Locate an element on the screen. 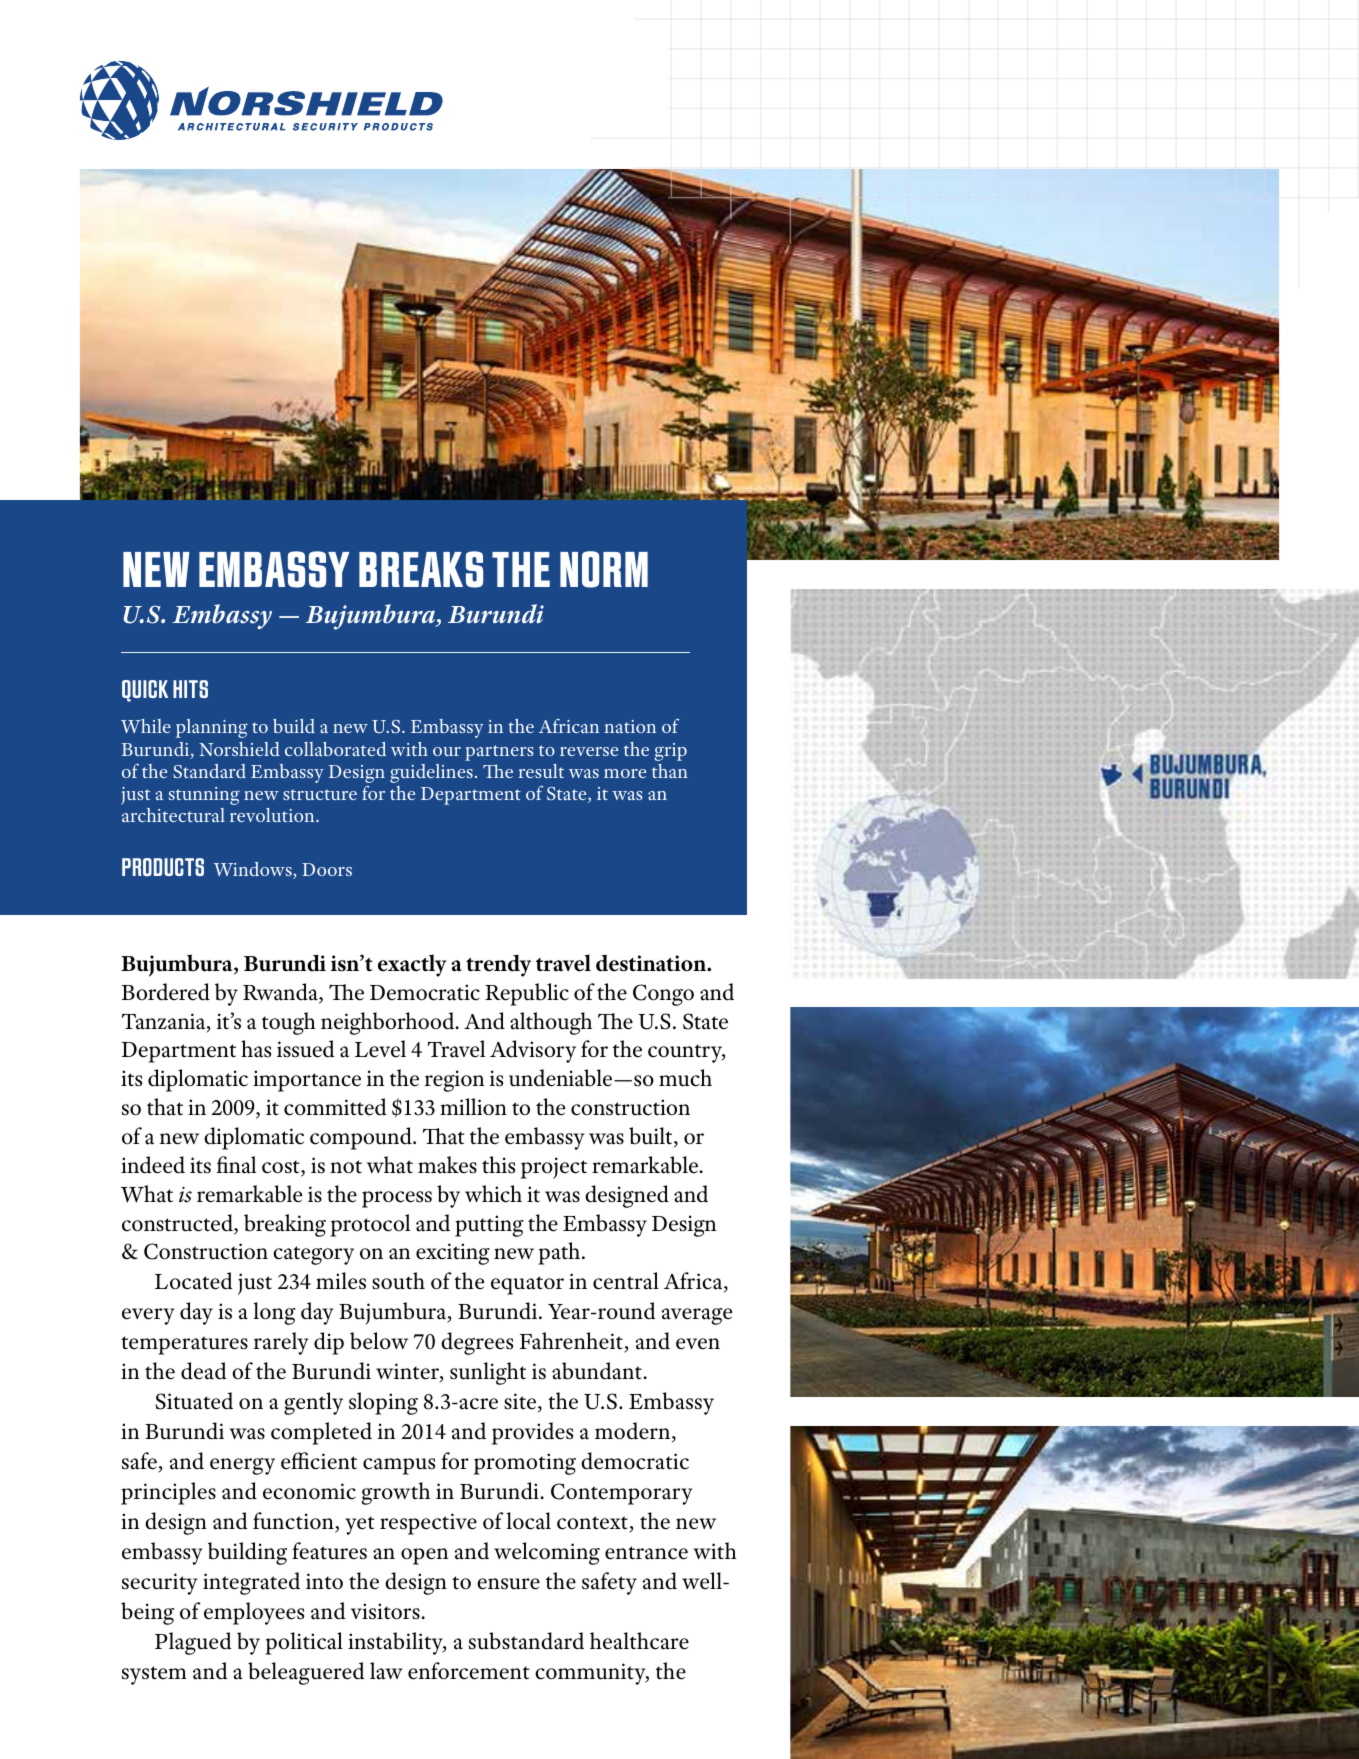 The width and height of the screenshot is (1359, 1759). south is located at coordinates (398, 1281).
